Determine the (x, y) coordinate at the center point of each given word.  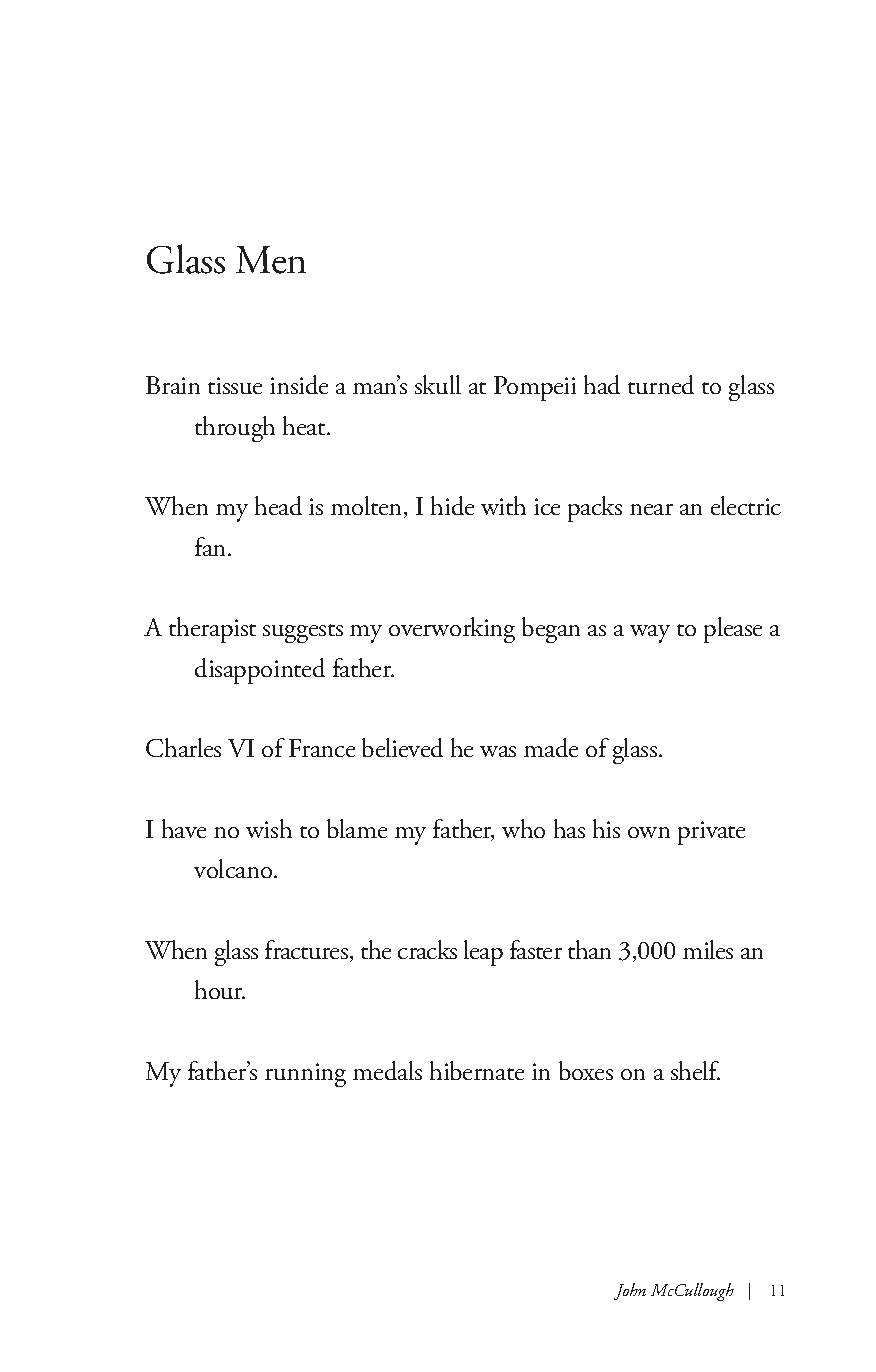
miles (708, 949)
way (650, 634)
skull (438, 384)
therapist (212, 630)
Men (271, 260)
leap (483, 953)
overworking (452, 630)
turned (661, 384)
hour (220, 989)
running (305, 1075)
